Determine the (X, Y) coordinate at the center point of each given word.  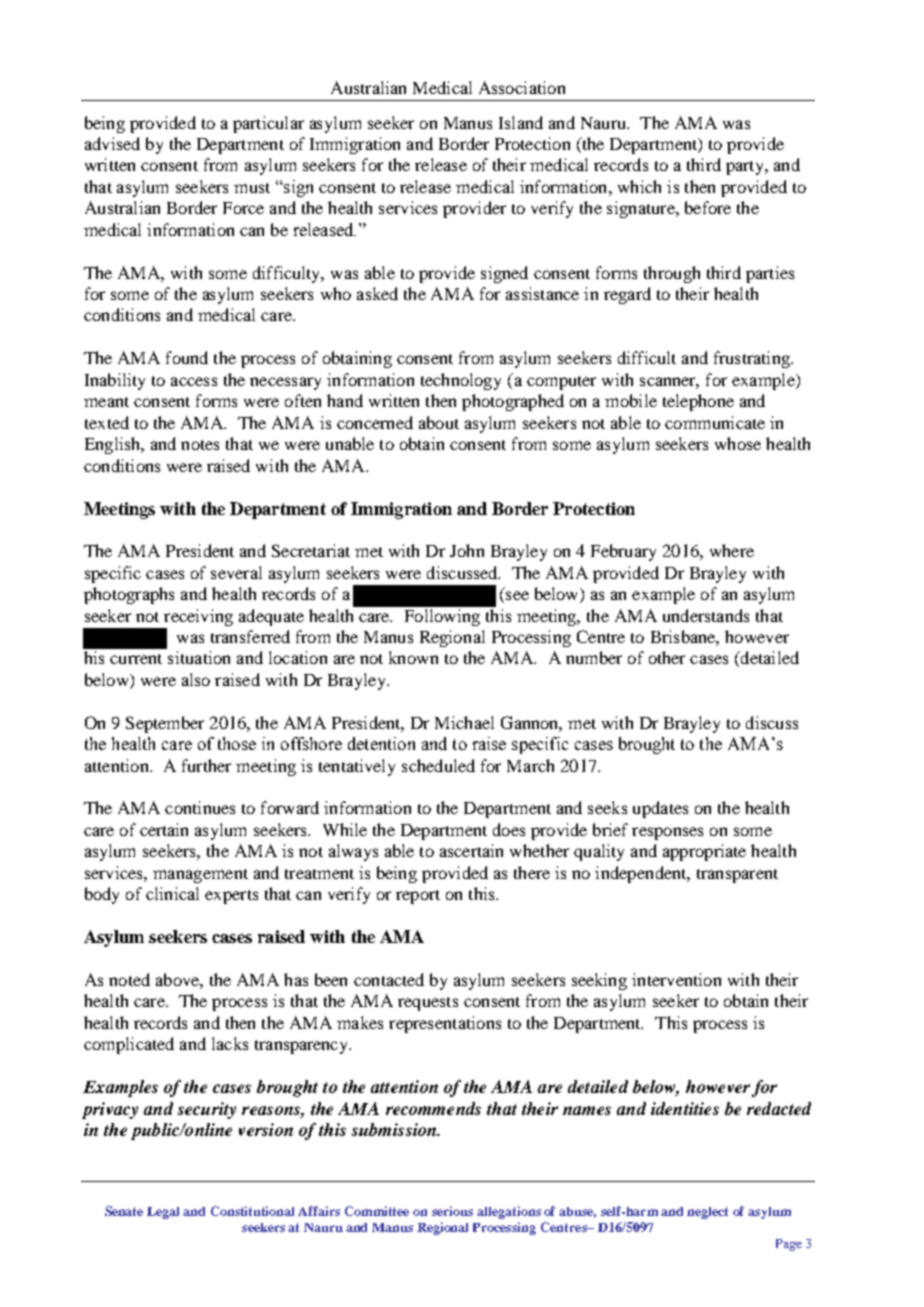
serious (452, 1211)
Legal (163, 1213)
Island (521, 122)
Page (789, 1245)
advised (112, 143)
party (746, 168)
